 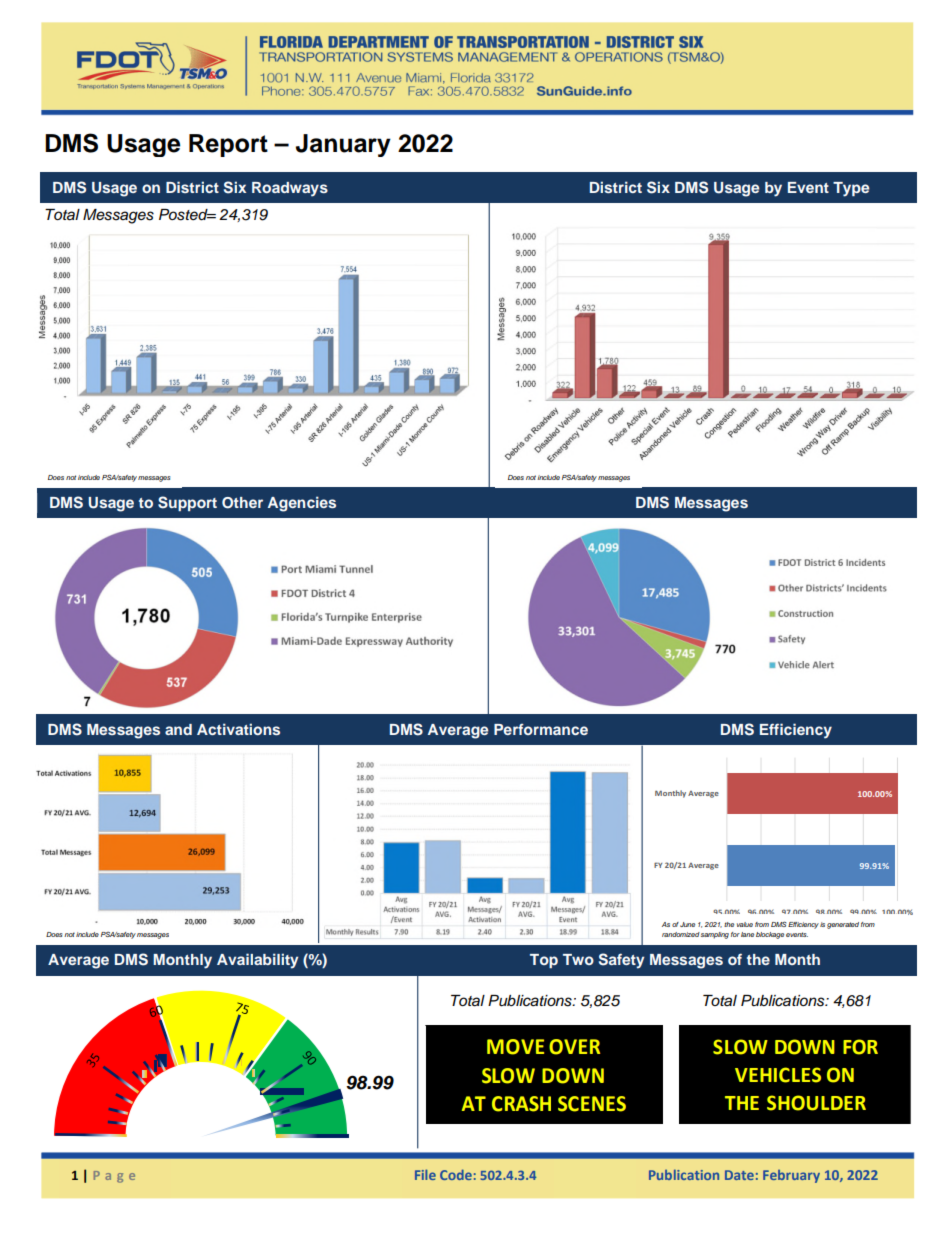 What do you see at coordinates (238, 729) in the screenshot?
I see `Activations` at bounding box center [238, 729].
